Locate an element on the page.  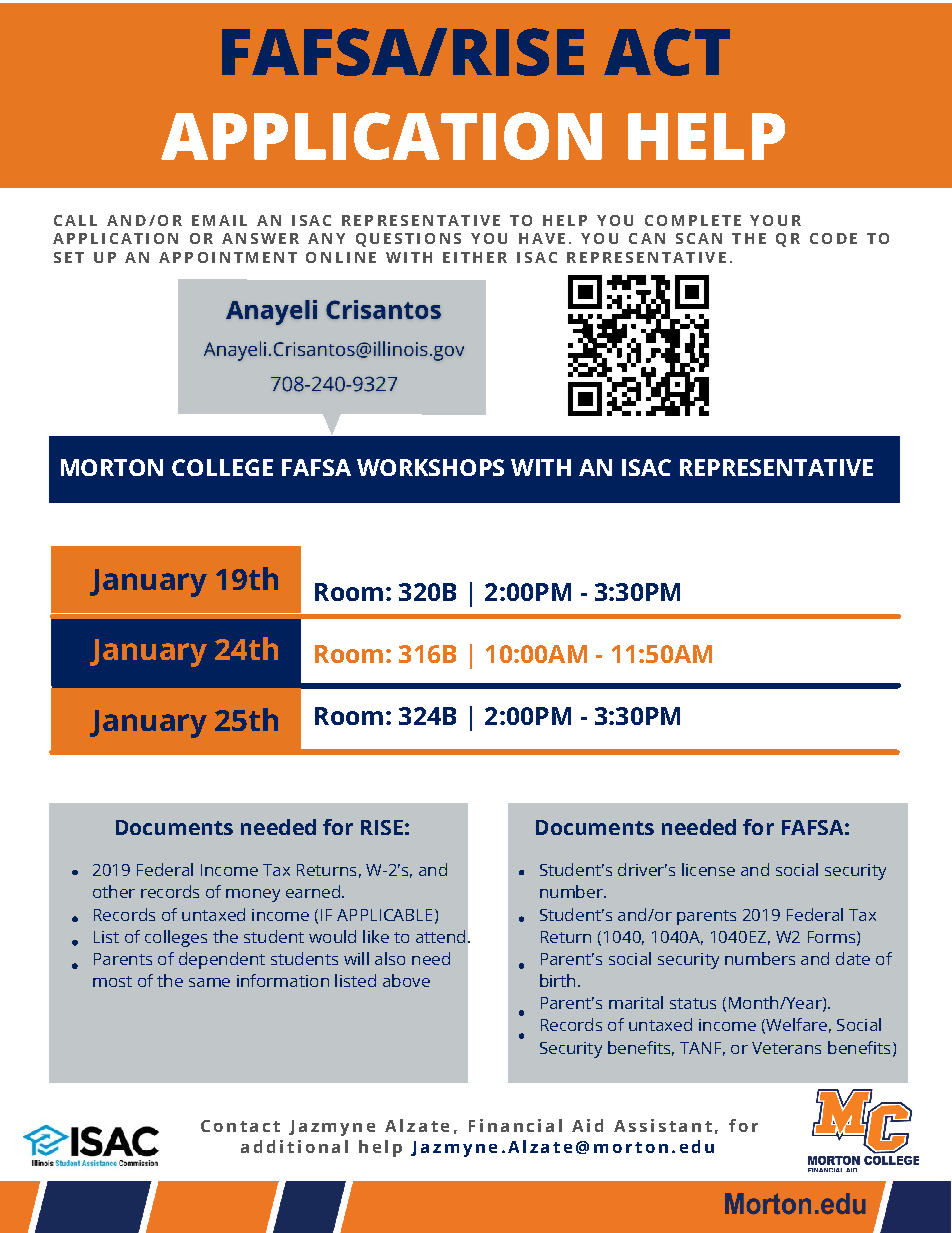
MORTON is located at coordinates (112, 467).
